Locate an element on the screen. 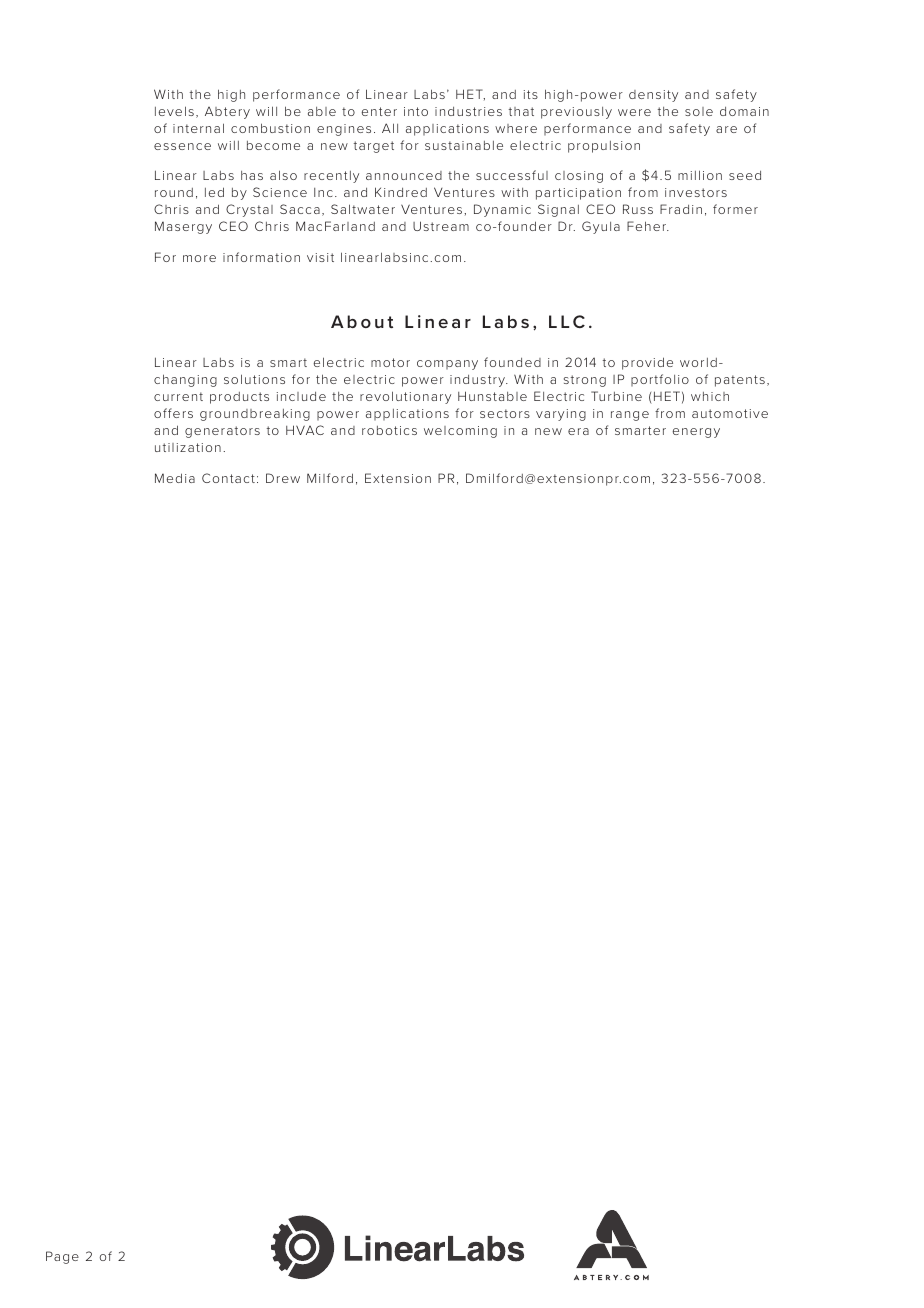 This screenshot has height=1308, width=924. All is located at coordinates (390, 128).
